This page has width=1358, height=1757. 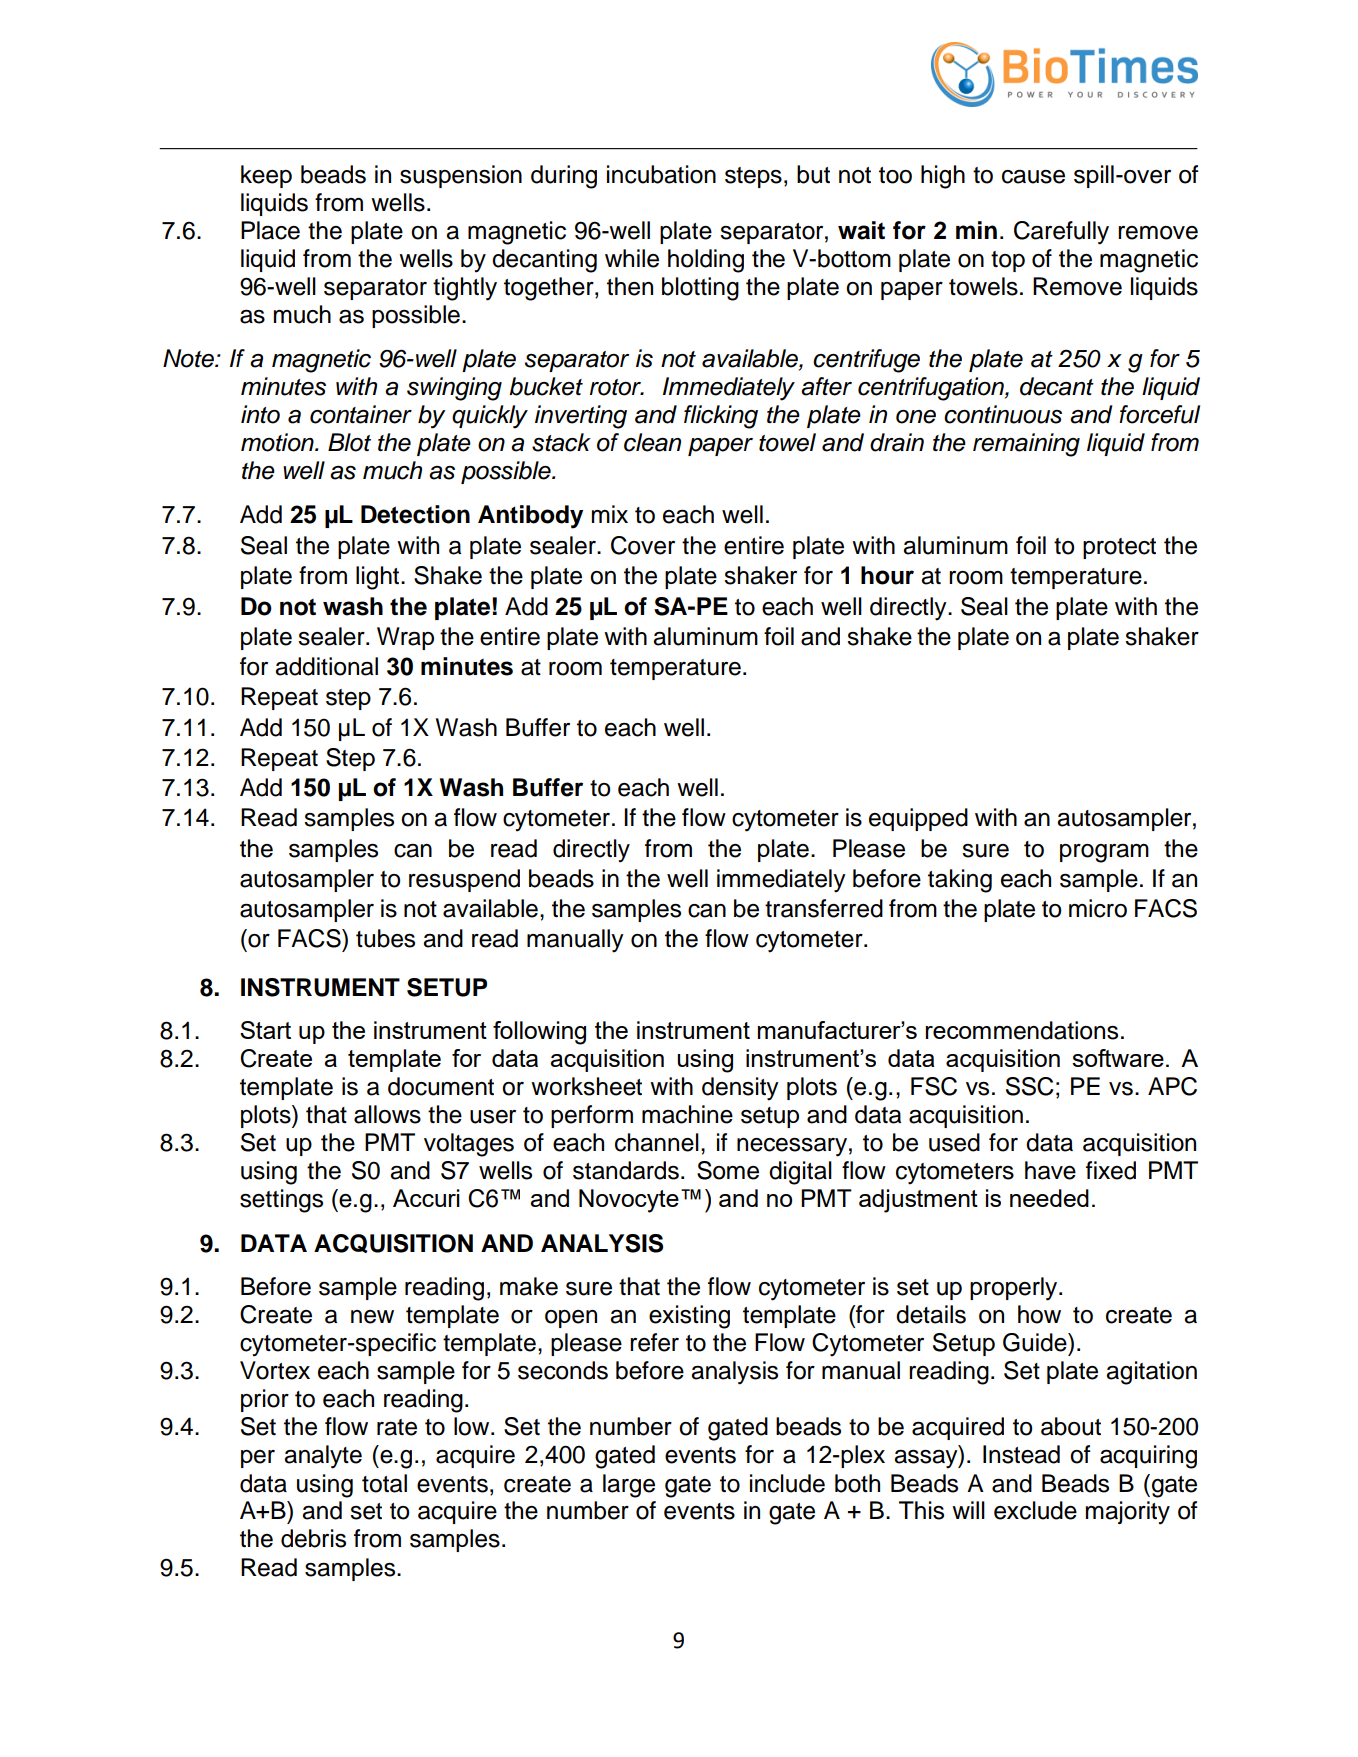 What do you see at coordinates (1030, 1086) in the page?
I see `SSC` at bounding box center [1030, 1086].
